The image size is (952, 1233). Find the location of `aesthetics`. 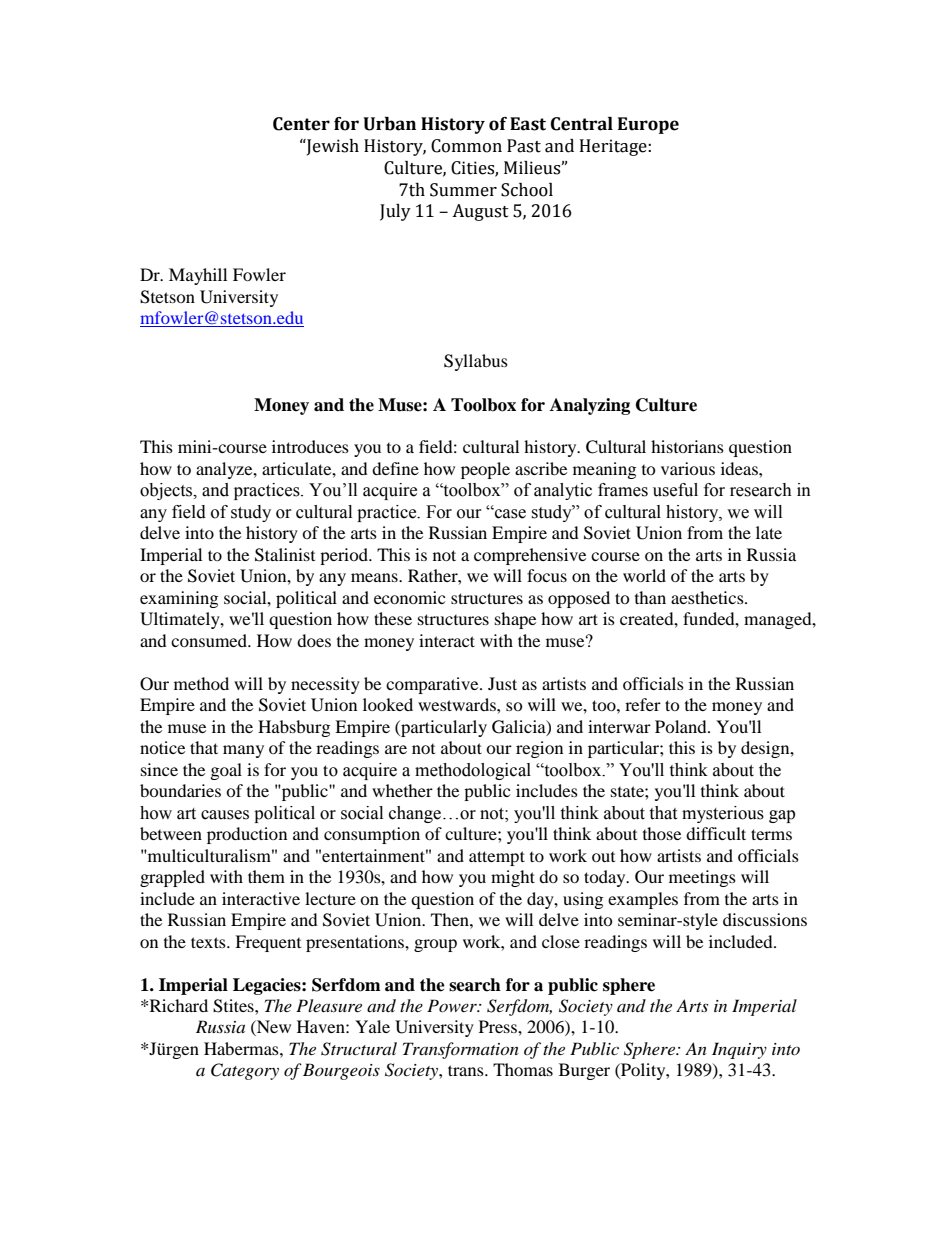

aesthetics is located at coordinates (708, 597).
